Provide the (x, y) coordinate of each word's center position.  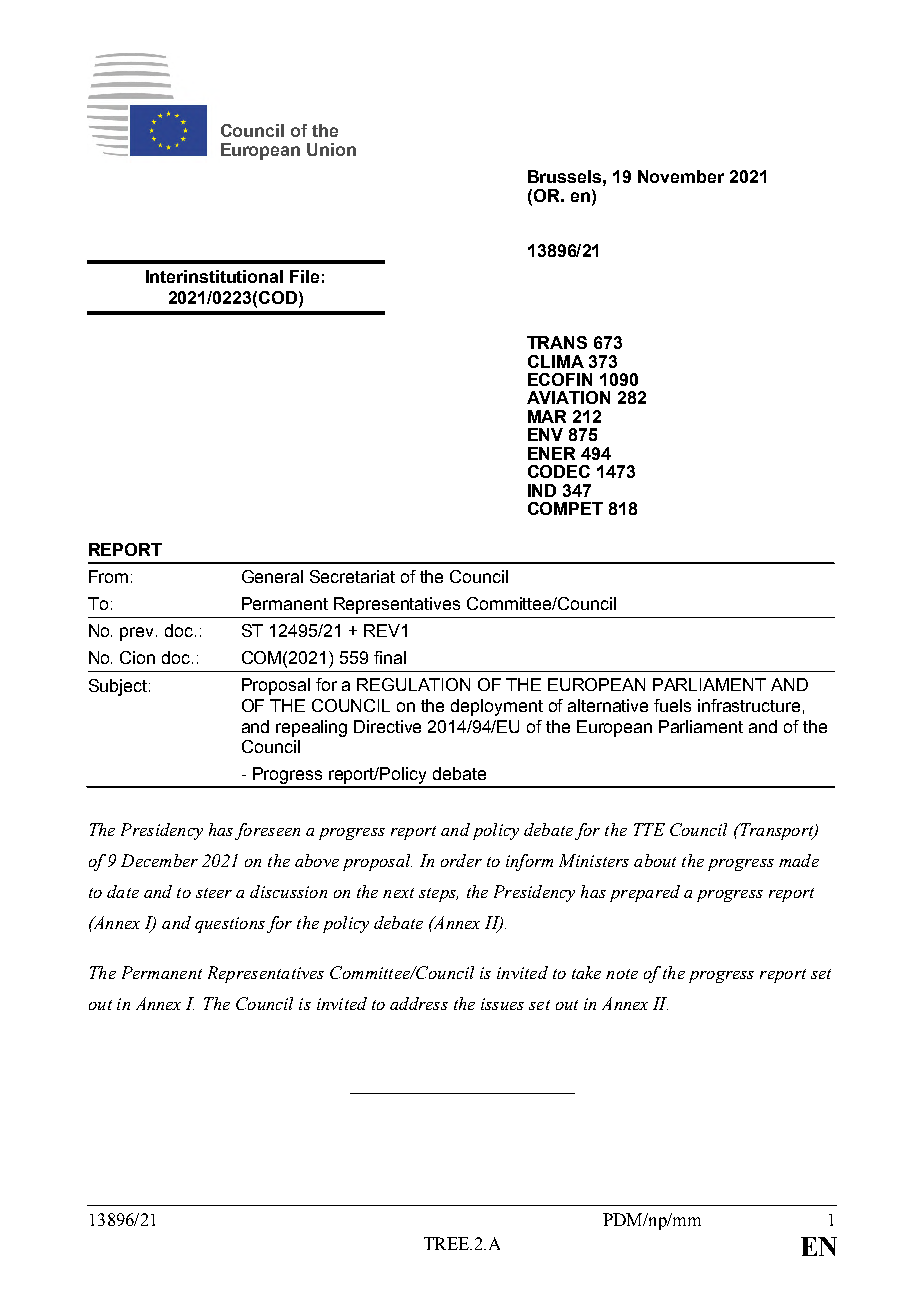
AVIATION (568, 397)
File (304, 276)
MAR (547, 416)
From (108, 576)
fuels (672, 705)
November (681, 176)
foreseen (267, 831)
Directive (387, 726)
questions (230, 925)
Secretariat (352, 576)
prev (138, 634)
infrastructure (749, 705)
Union (331, 149)
